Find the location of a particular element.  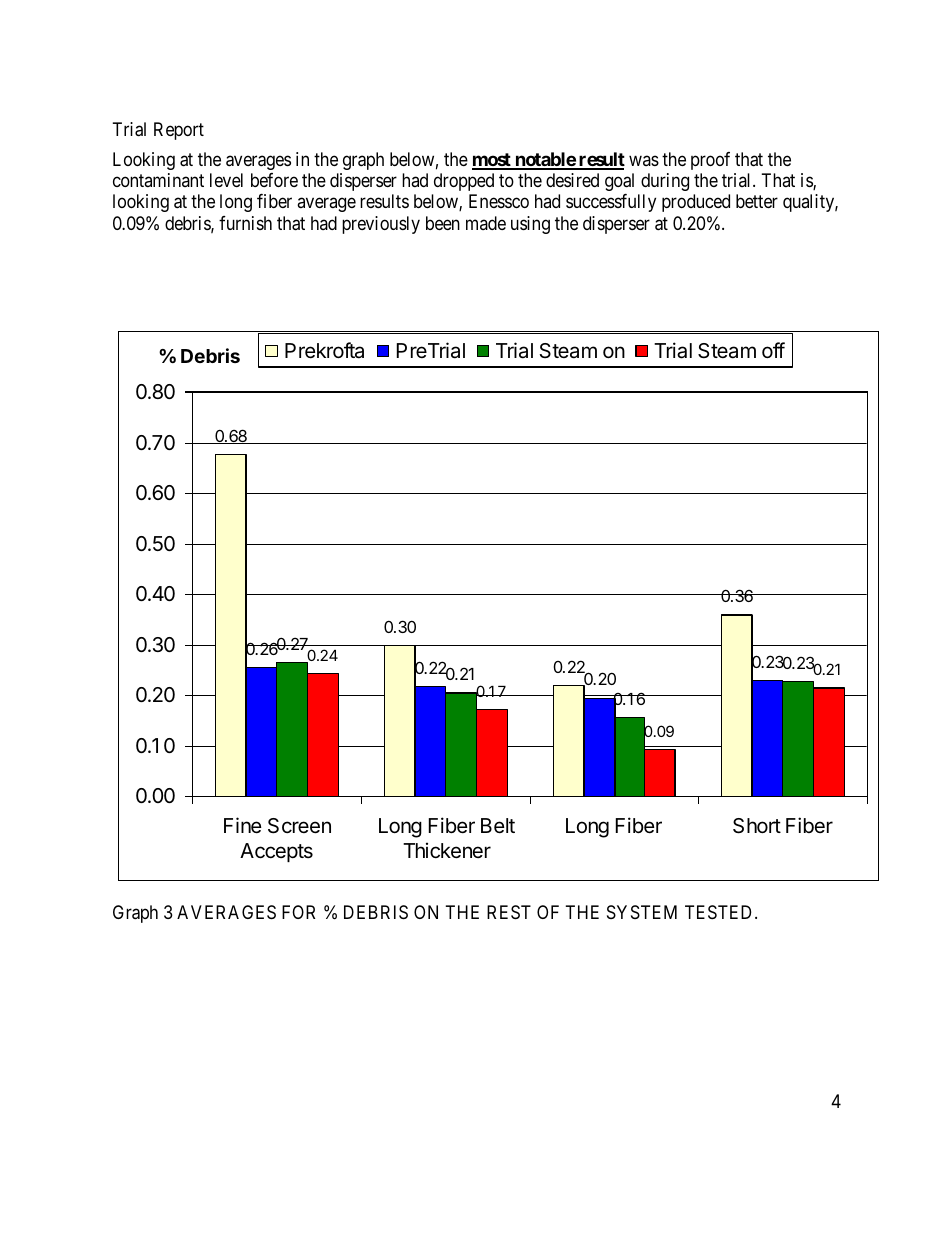

most is located at coordinates (492, 161).
